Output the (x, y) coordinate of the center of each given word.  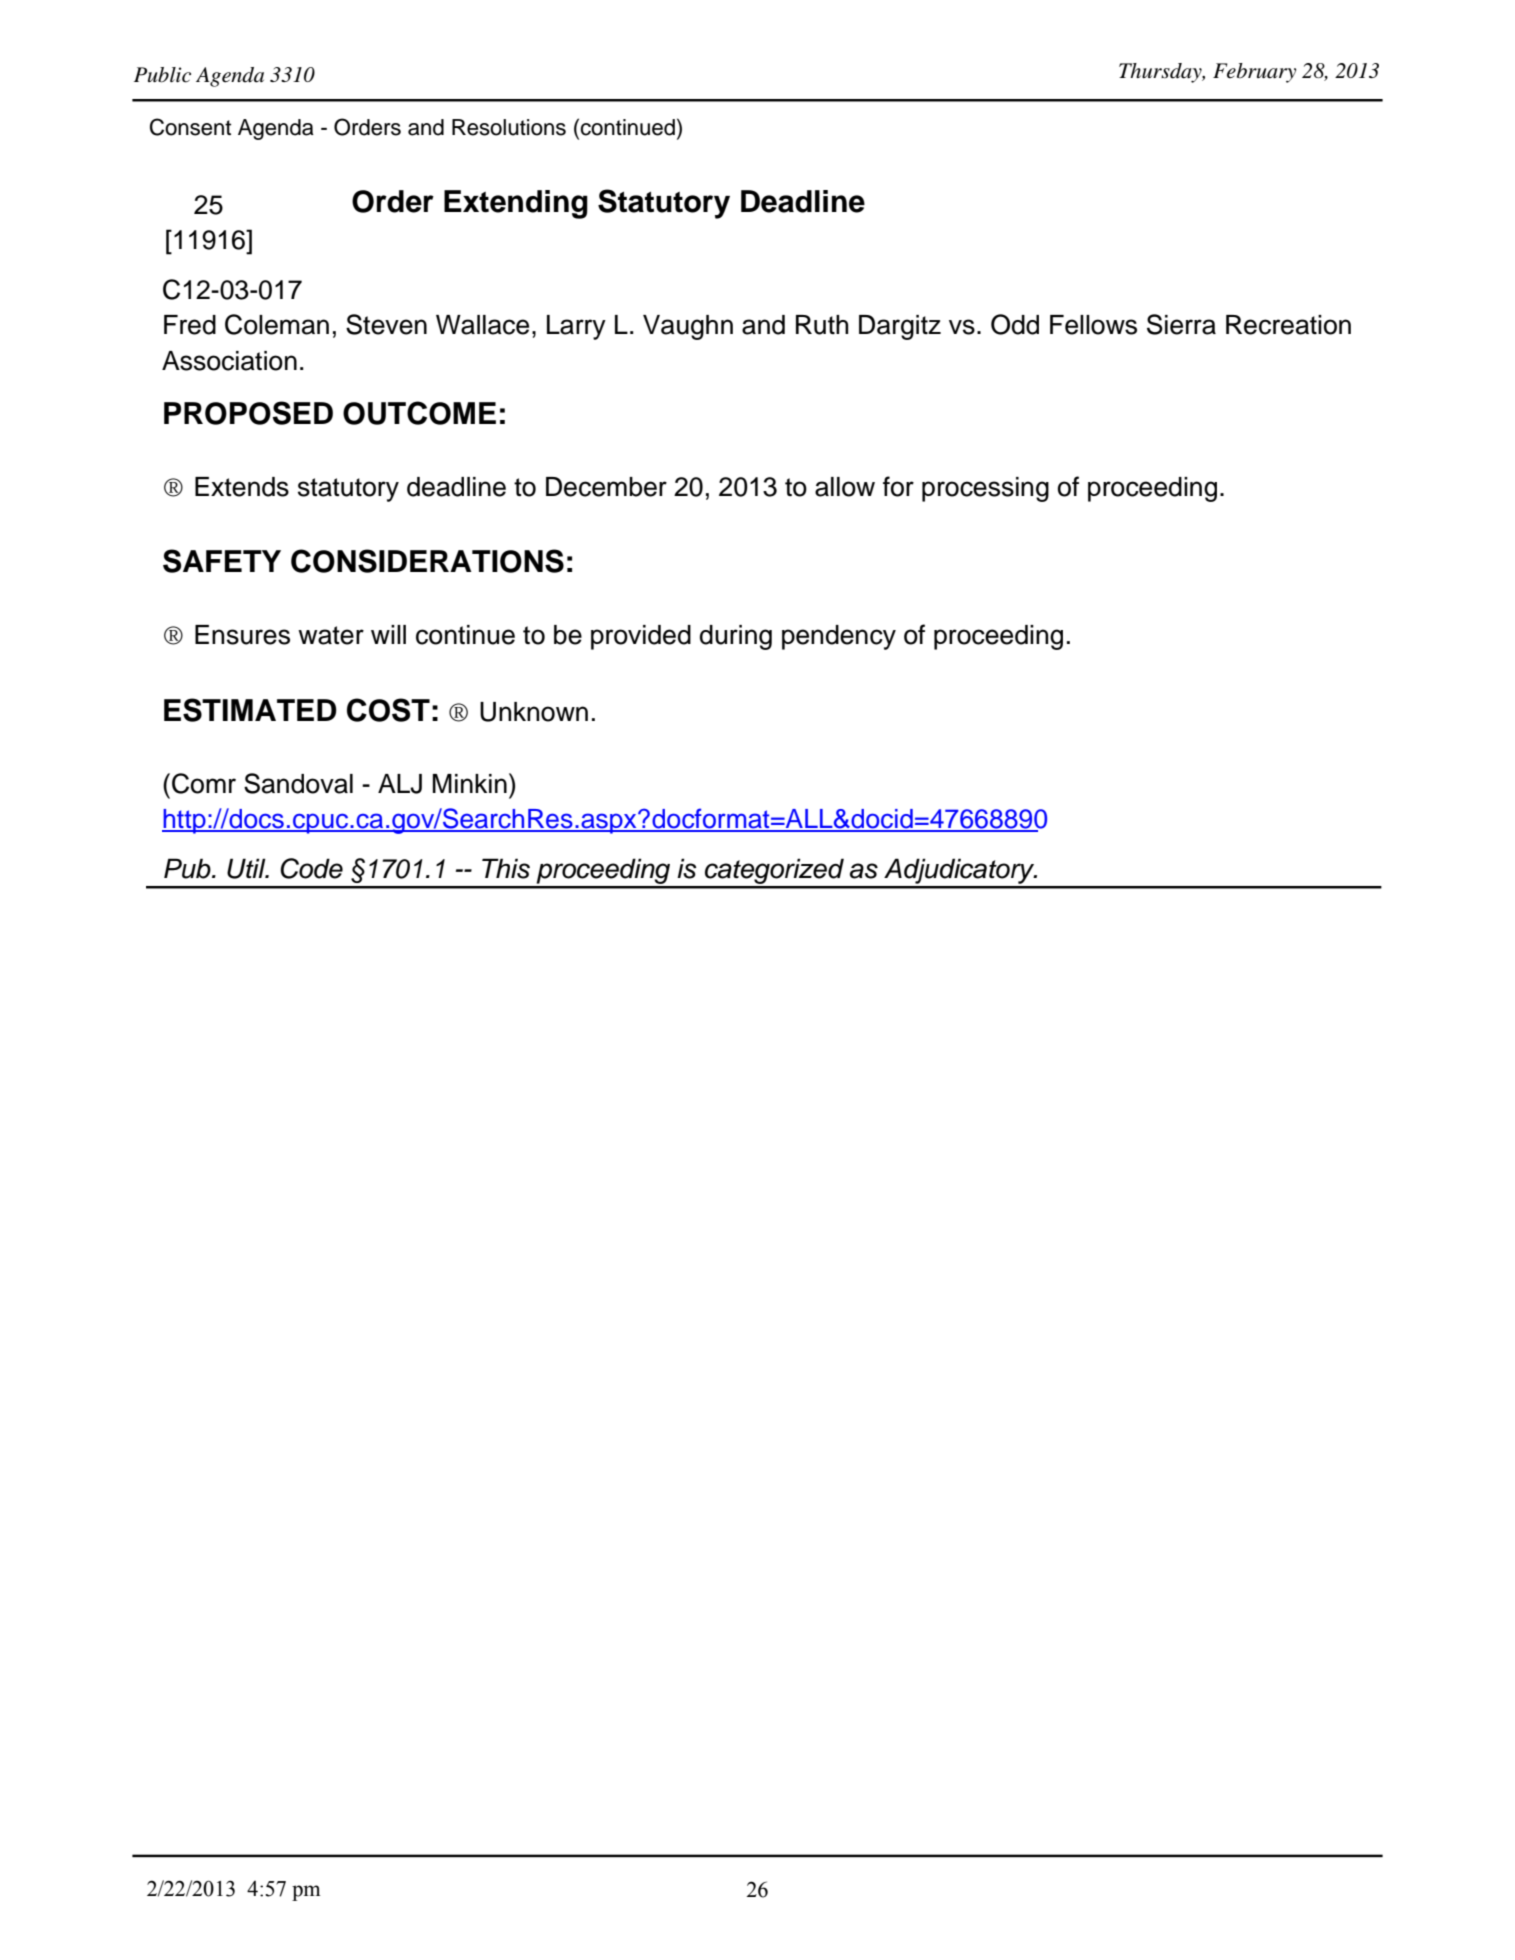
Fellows (1093, 325)
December (606, 487)
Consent (190, 127)
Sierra (1181, 324)
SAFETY (222, 561)
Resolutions (509, 127)
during (736, 637)
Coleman (277, 324)
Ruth (822, 325)
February (1254, 73)
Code (311, 868)
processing (985, 489)
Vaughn (688, 327)
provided (641, 637)
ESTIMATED (250, 710)
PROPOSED (248, 413)
